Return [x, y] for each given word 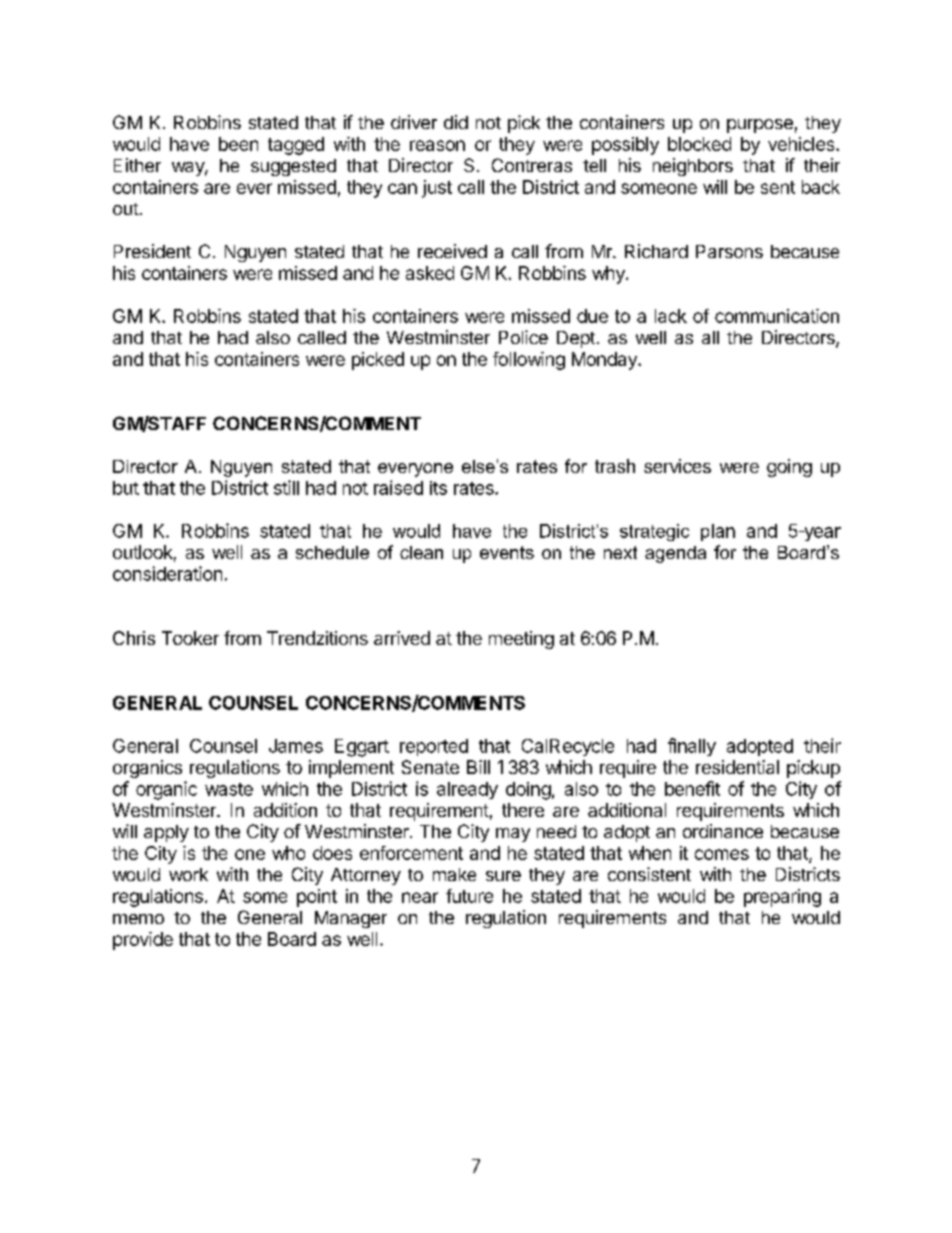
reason [437, 145]
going [789, 468]
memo [138, 919]
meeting [521, 640]
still [286, 487]
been [238, 144]
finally [692, 747]
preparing [782, 898]
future [469, 896]
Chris [134, 638]
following [529, 361]
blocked [699, 144]
